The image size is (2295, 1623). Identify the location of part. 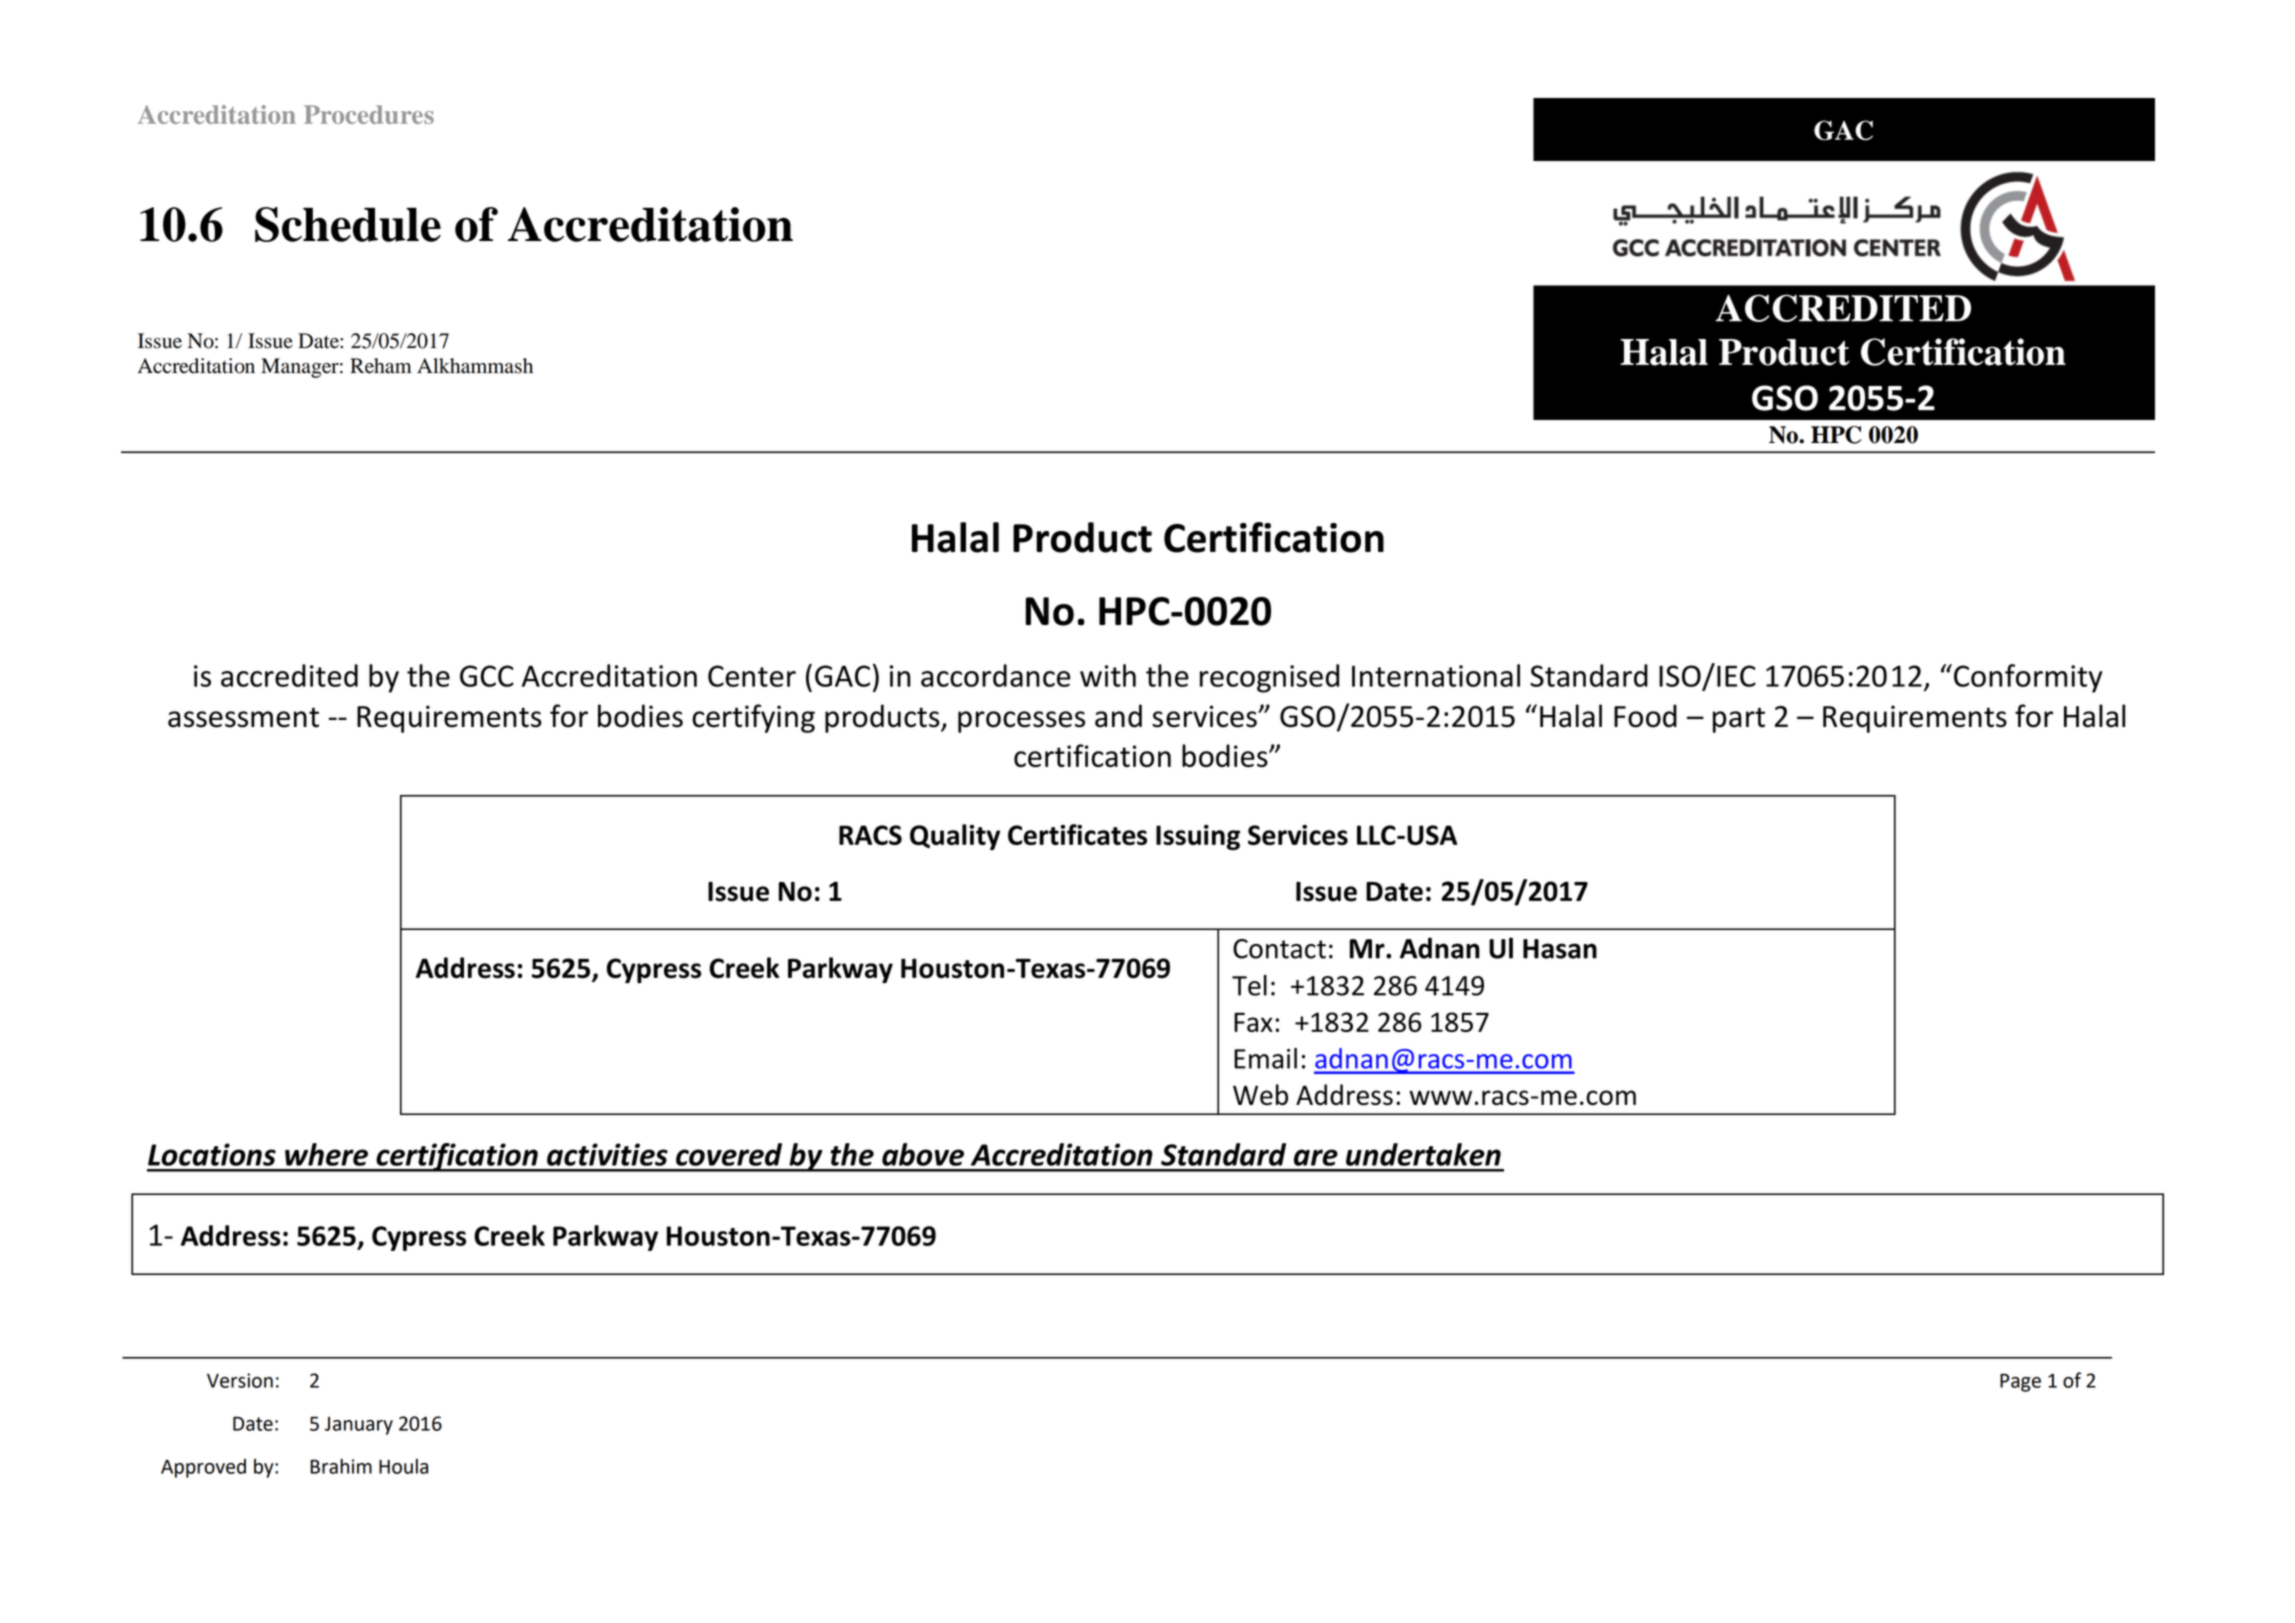
(1739, 720).
